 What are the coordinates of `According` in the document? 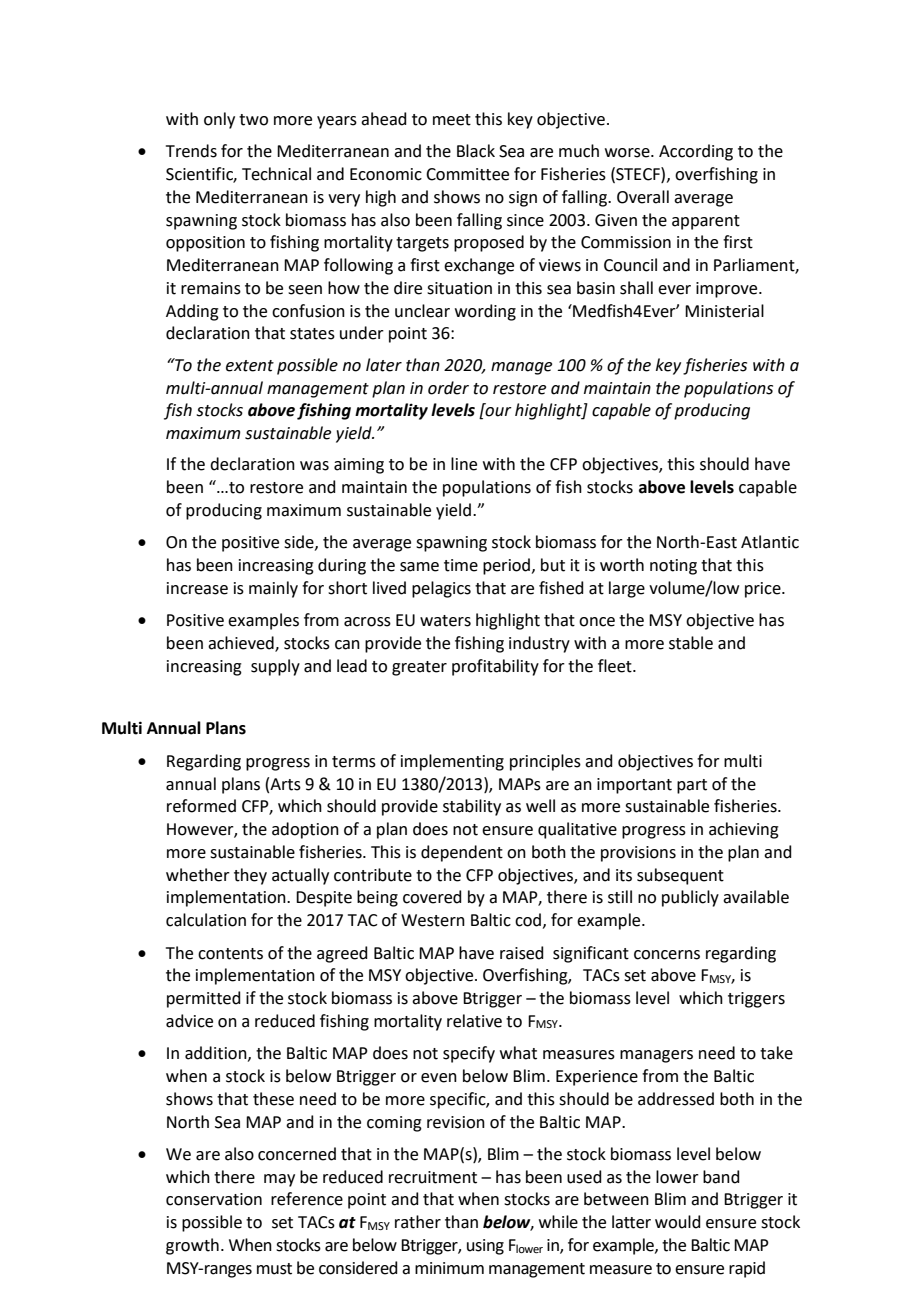 It's located at (696, 152).
